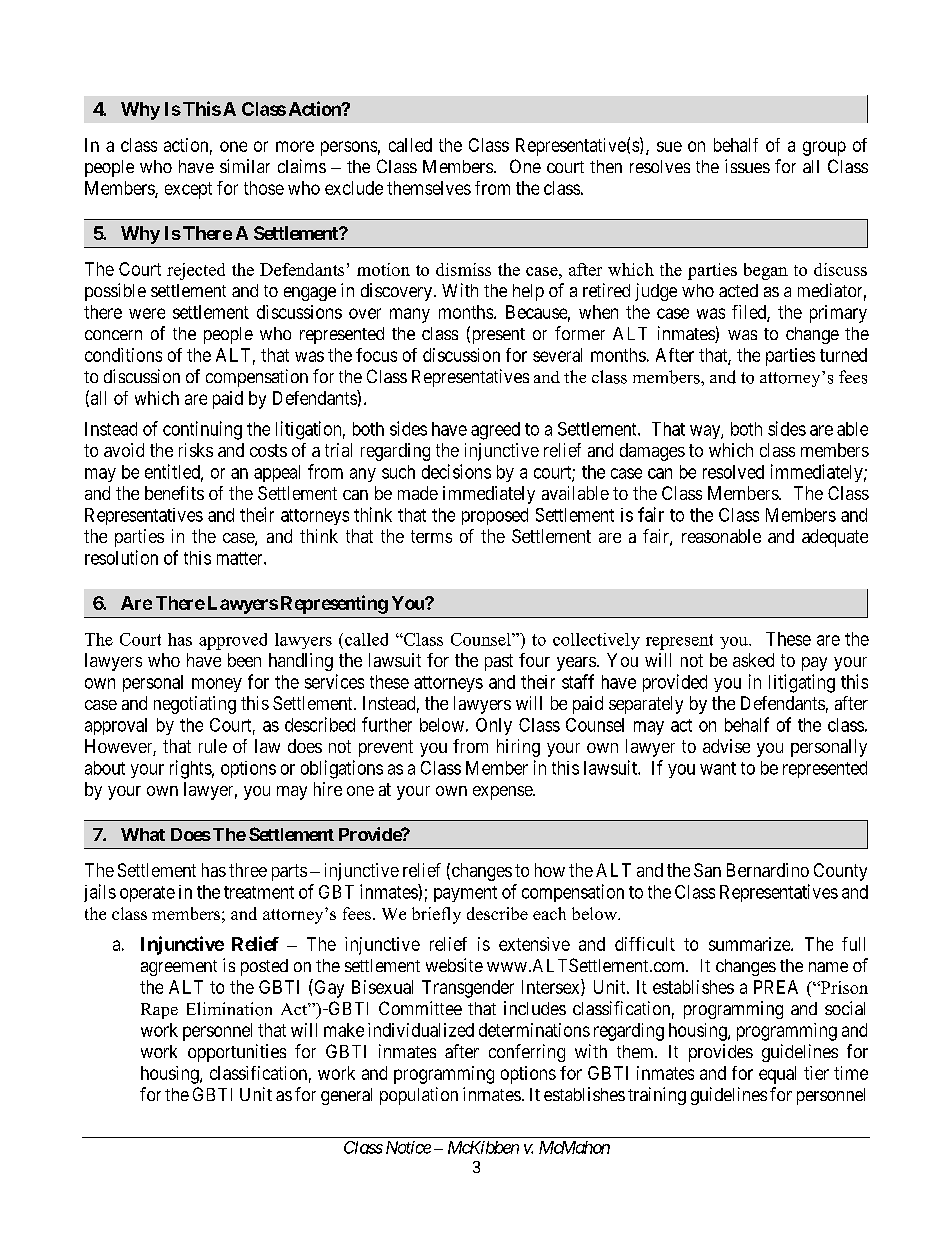  What do you see at coordinates (747, 166) in the screenshot?
I see `issues` at bounding box center [747, 166].
